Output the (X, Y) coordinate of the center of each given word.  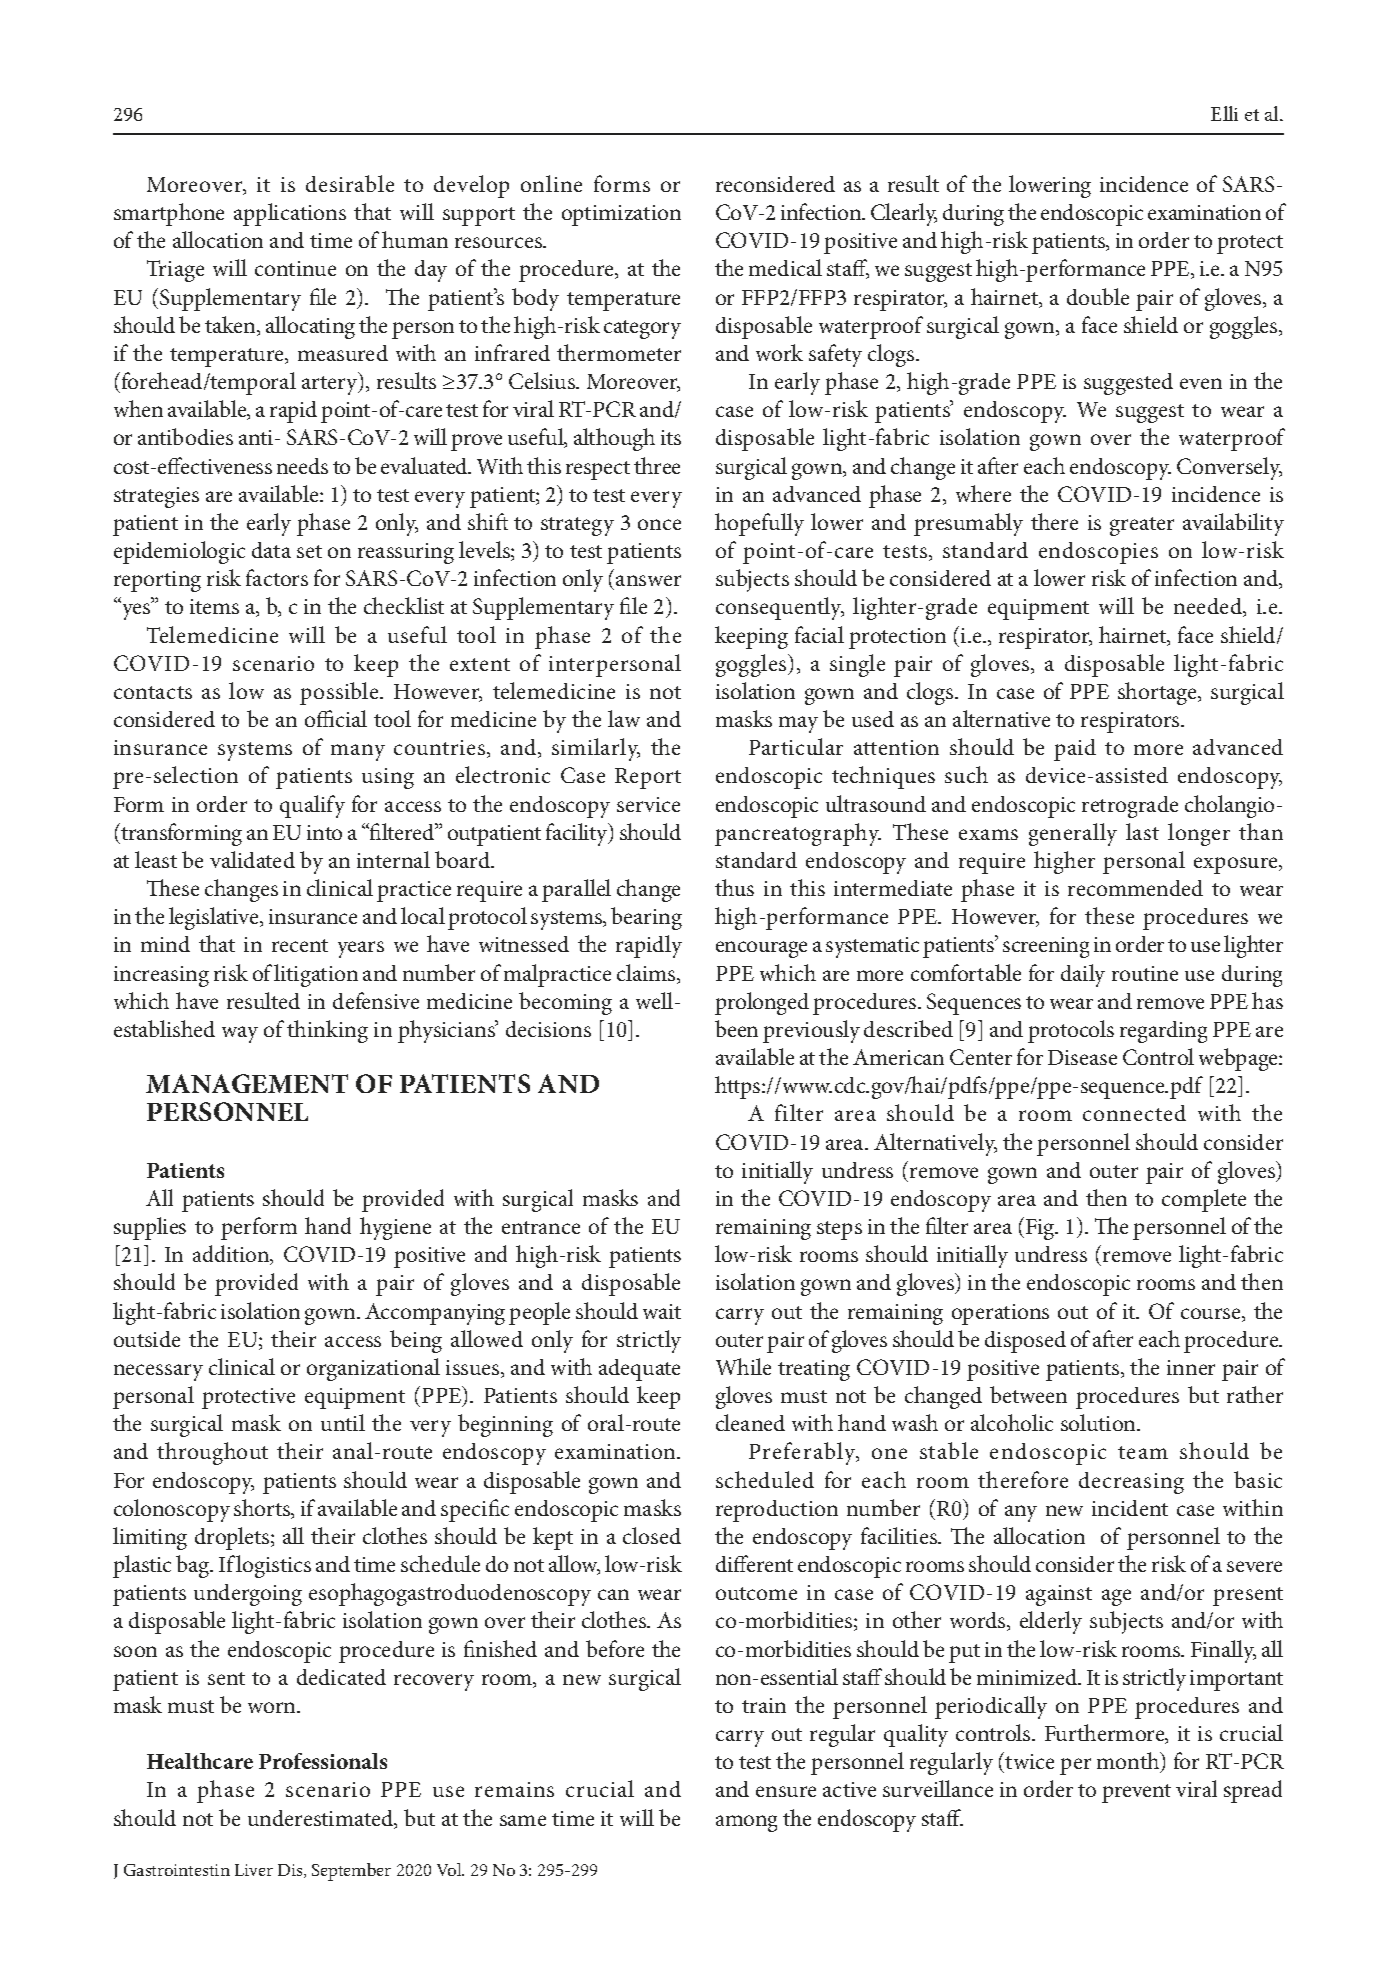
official (336, 718)
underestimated (322, 1819)
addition (232, 1255)
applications (290, 214)
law (624, 718)
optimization (621, 215)
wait (662, 1311)
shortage (1158, 693)
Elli (1224, 113)
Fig (1041, 1229)
